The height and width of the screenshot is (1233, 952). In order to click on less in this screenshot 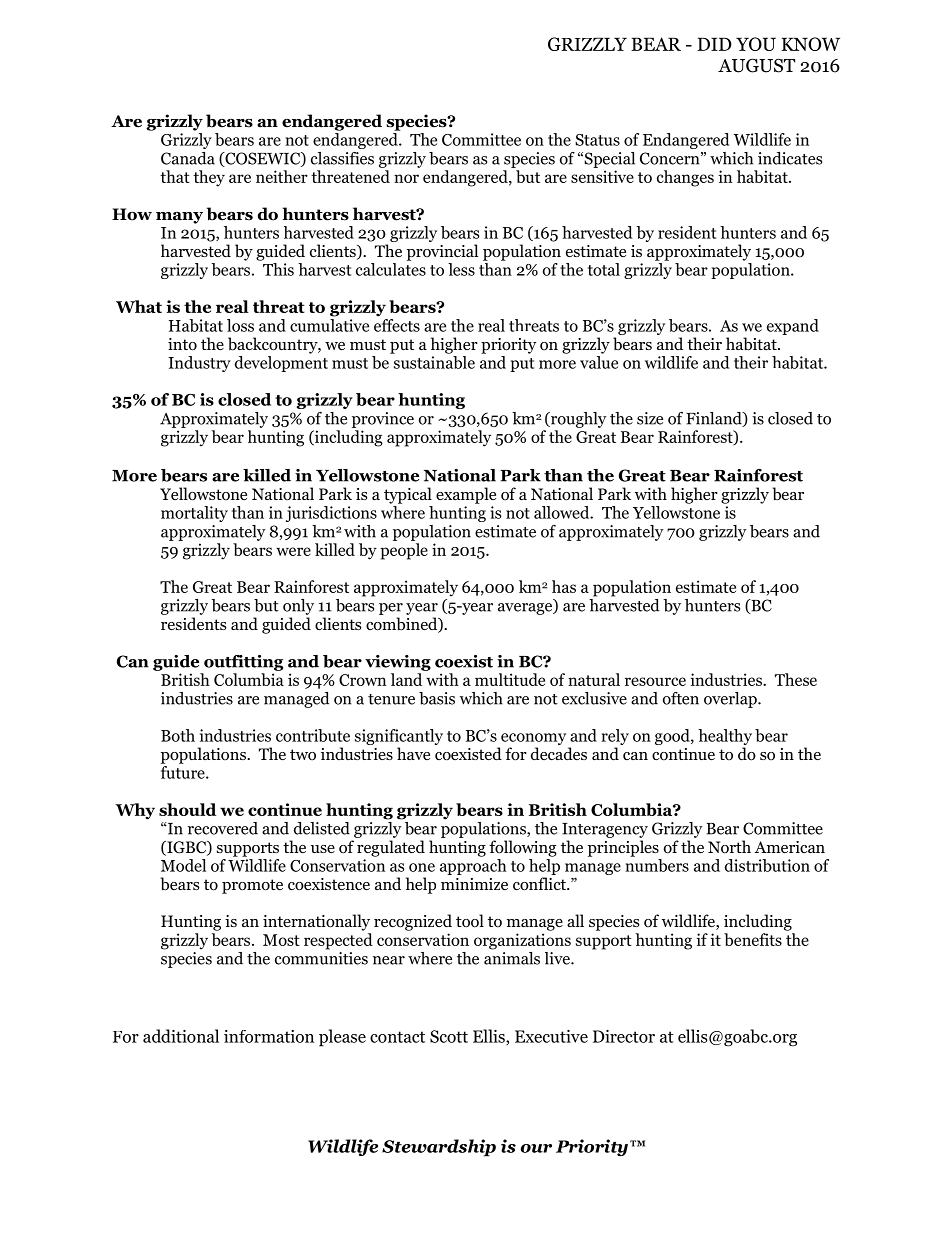, I will do `click(461, 269)`.
